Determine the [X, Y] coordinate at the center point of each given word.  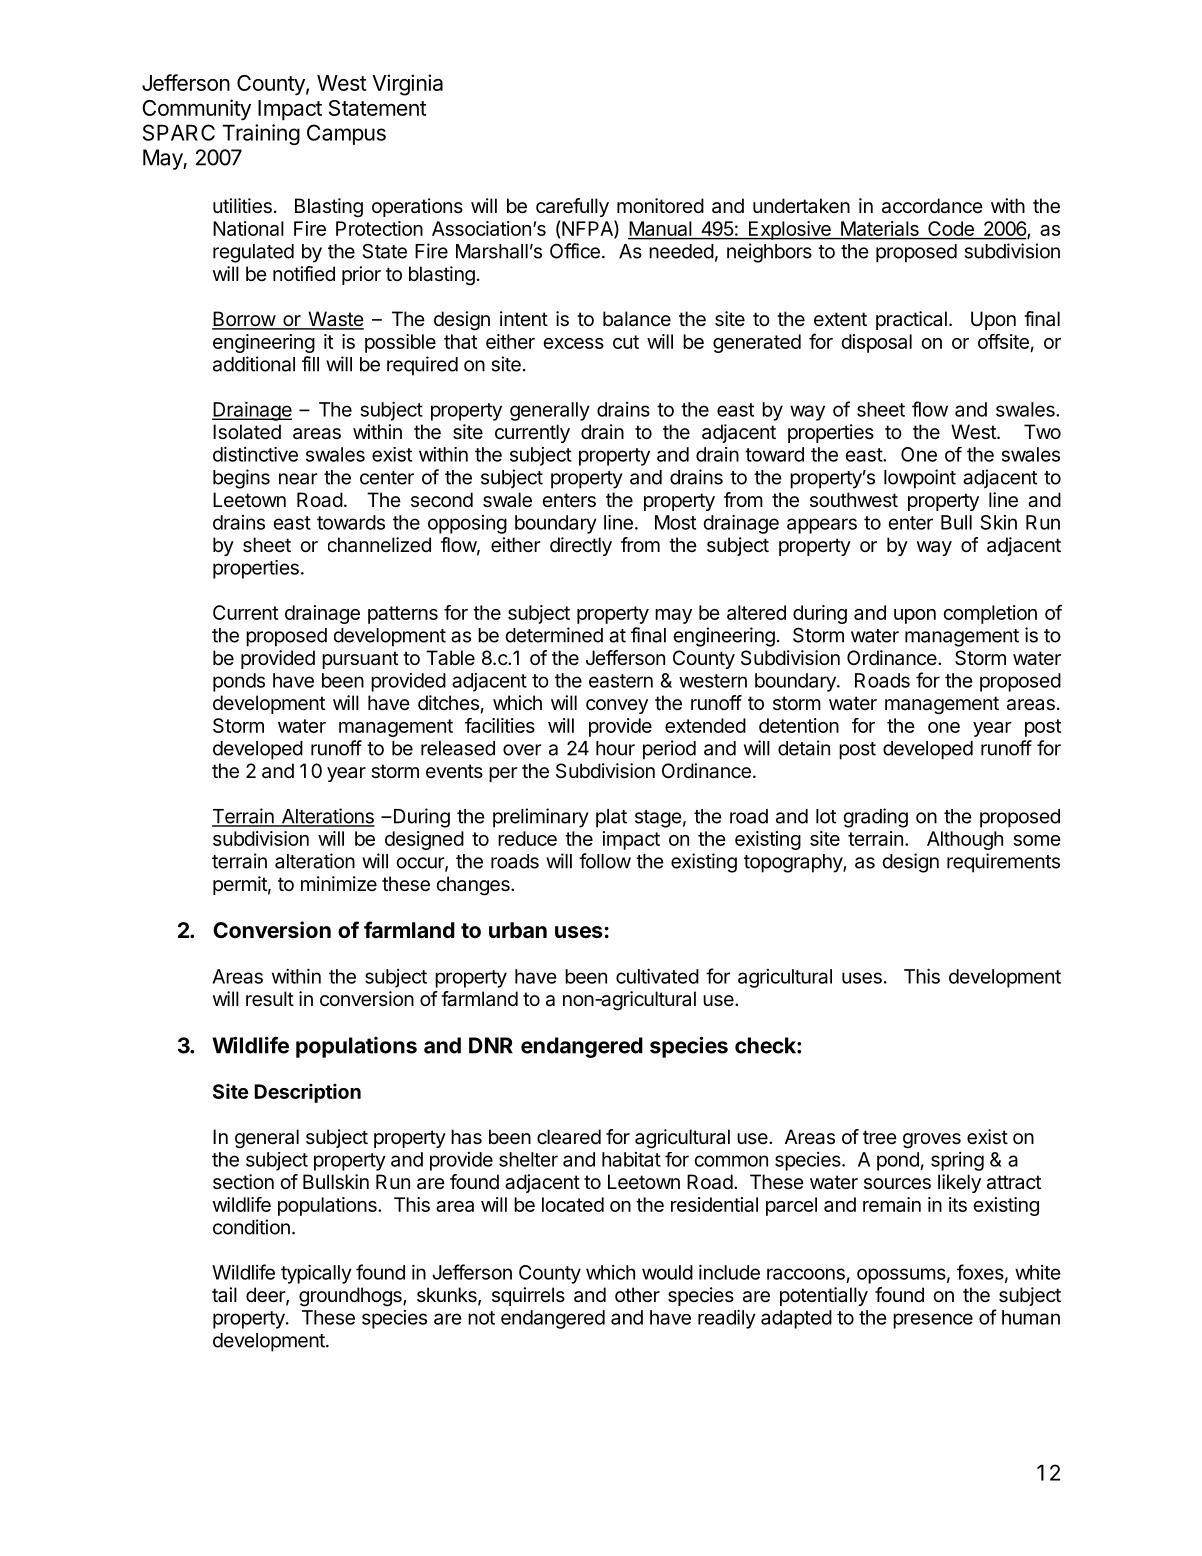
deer [266, 1296]
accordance [932, 206]
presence [933, 1321]
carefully [572, 207]
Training [261, 134]
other [637, 1295]
